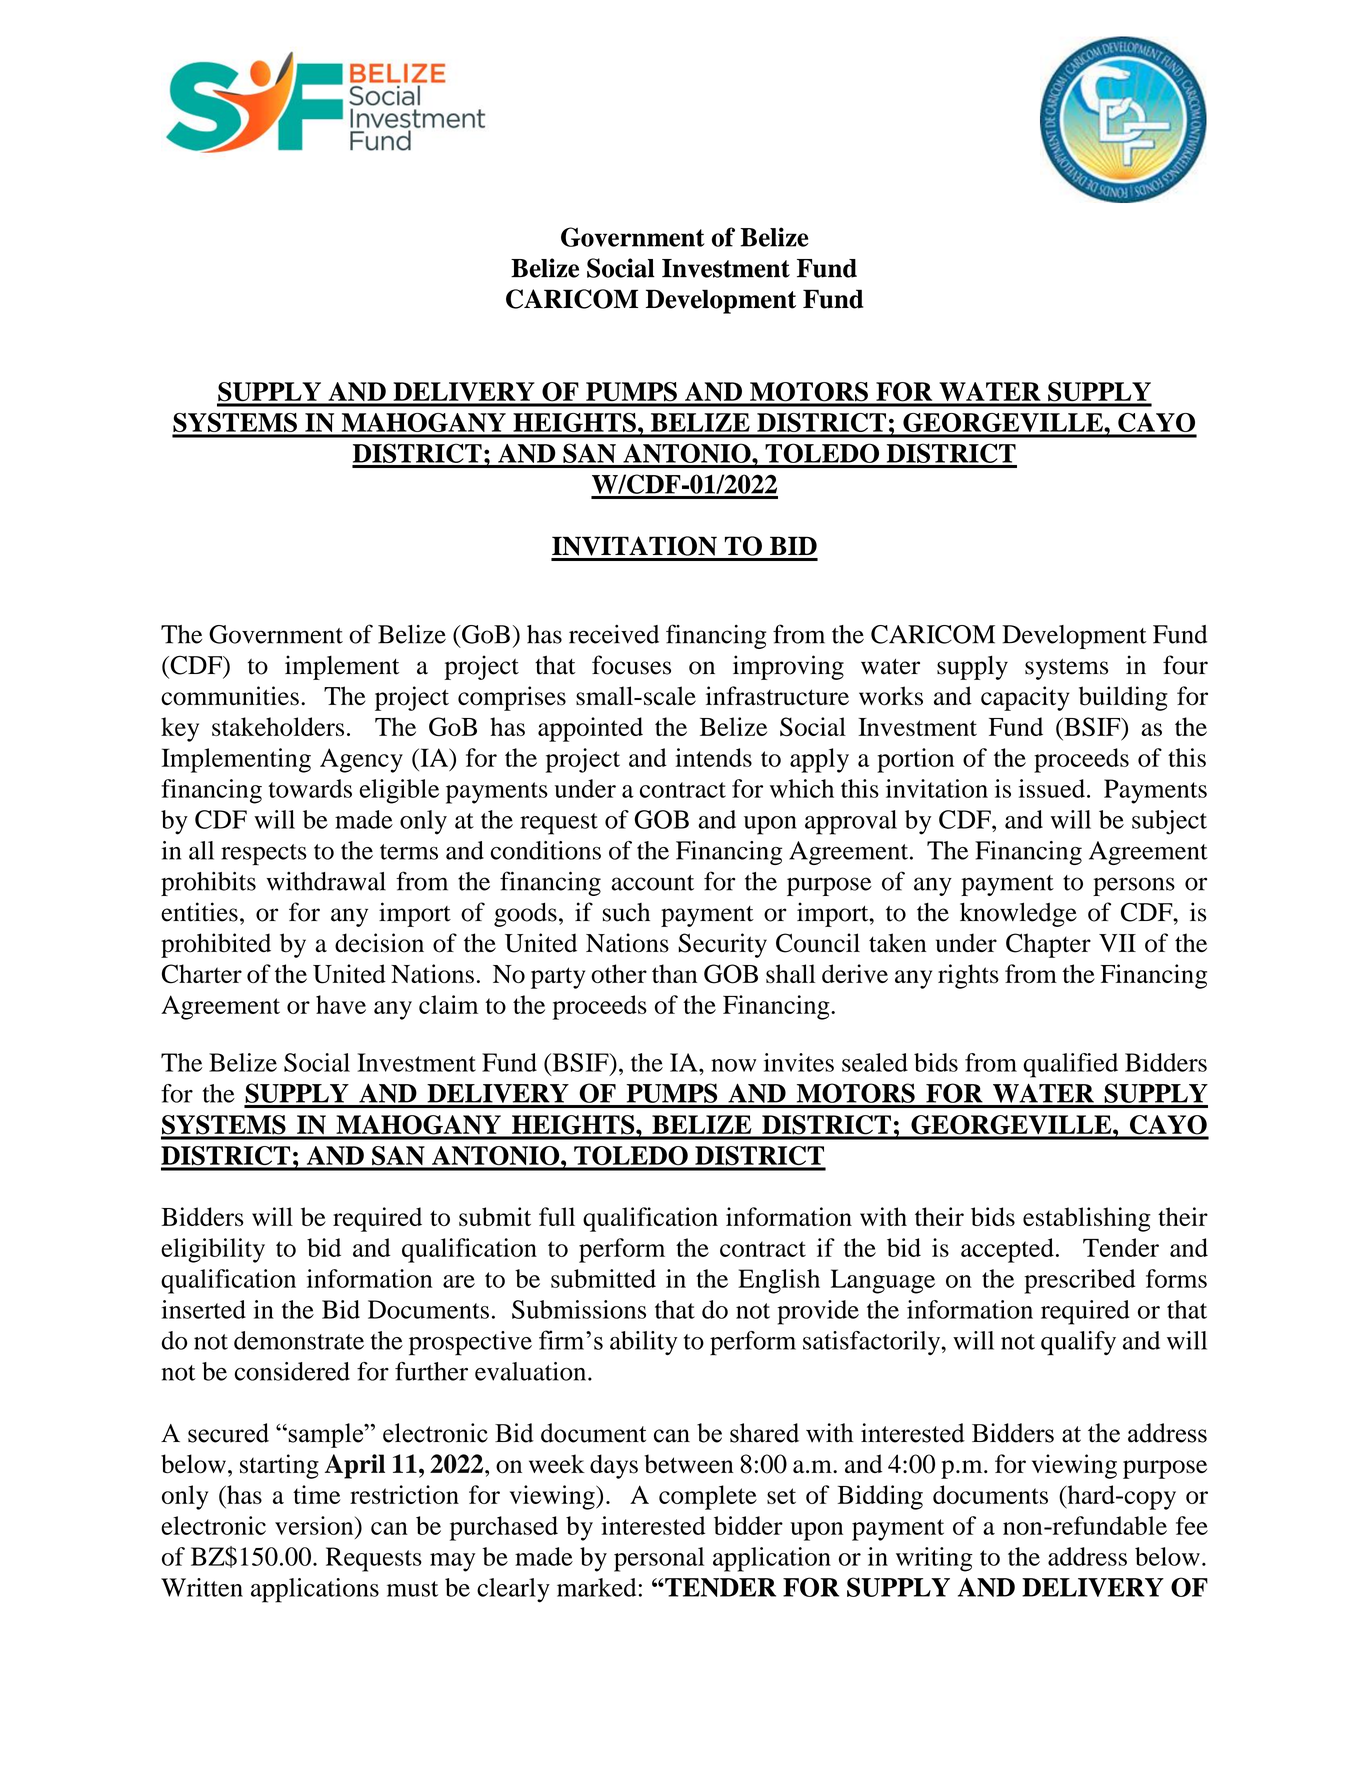  I want to click on capacity, so click(1025, 698).
